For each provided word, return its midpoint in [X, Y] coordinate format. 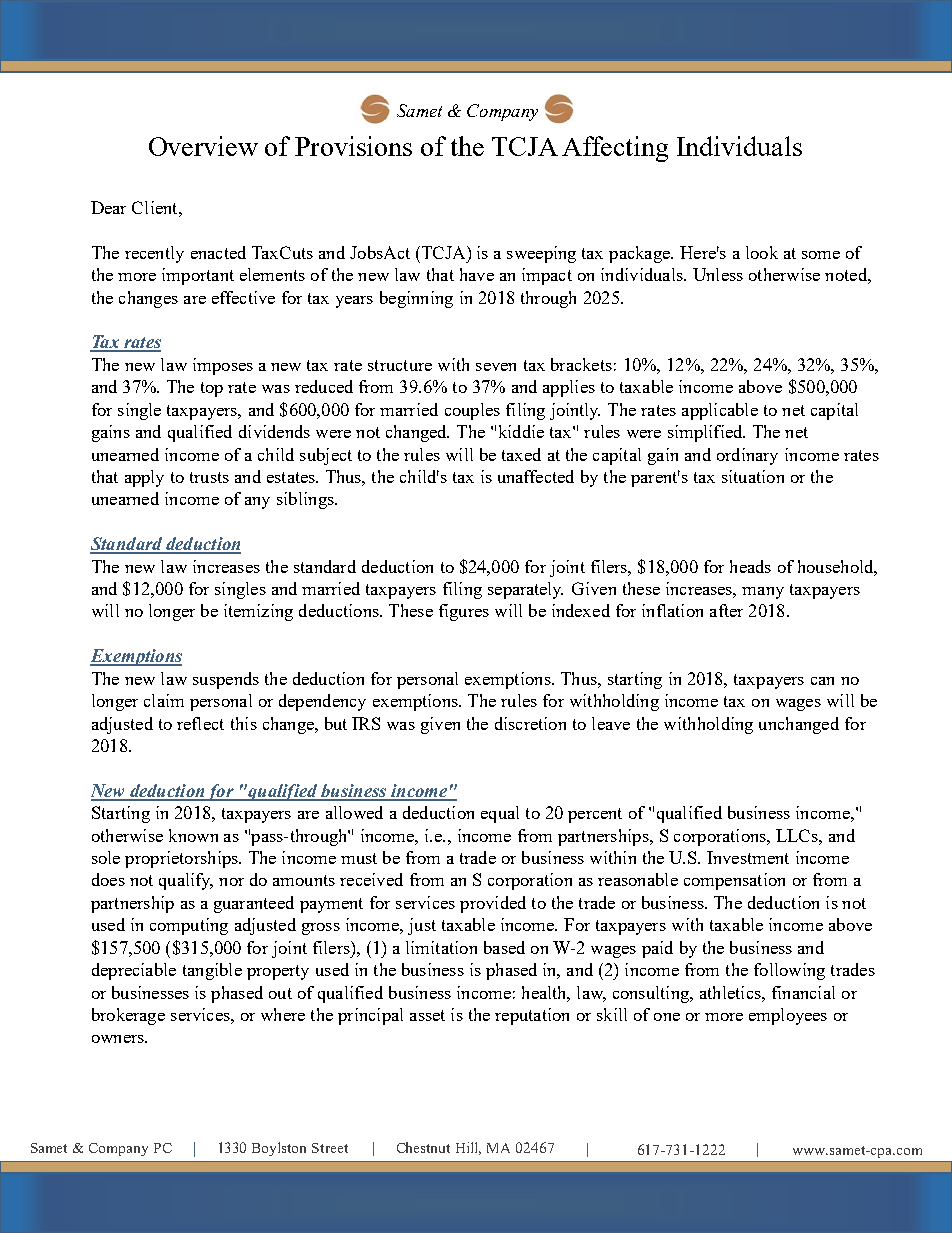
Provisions [353, 146]
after [726, 610]
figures [464, 612]
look [762, 252]
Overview [203, 146]
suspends [226, 680]
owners [119, 1039]
